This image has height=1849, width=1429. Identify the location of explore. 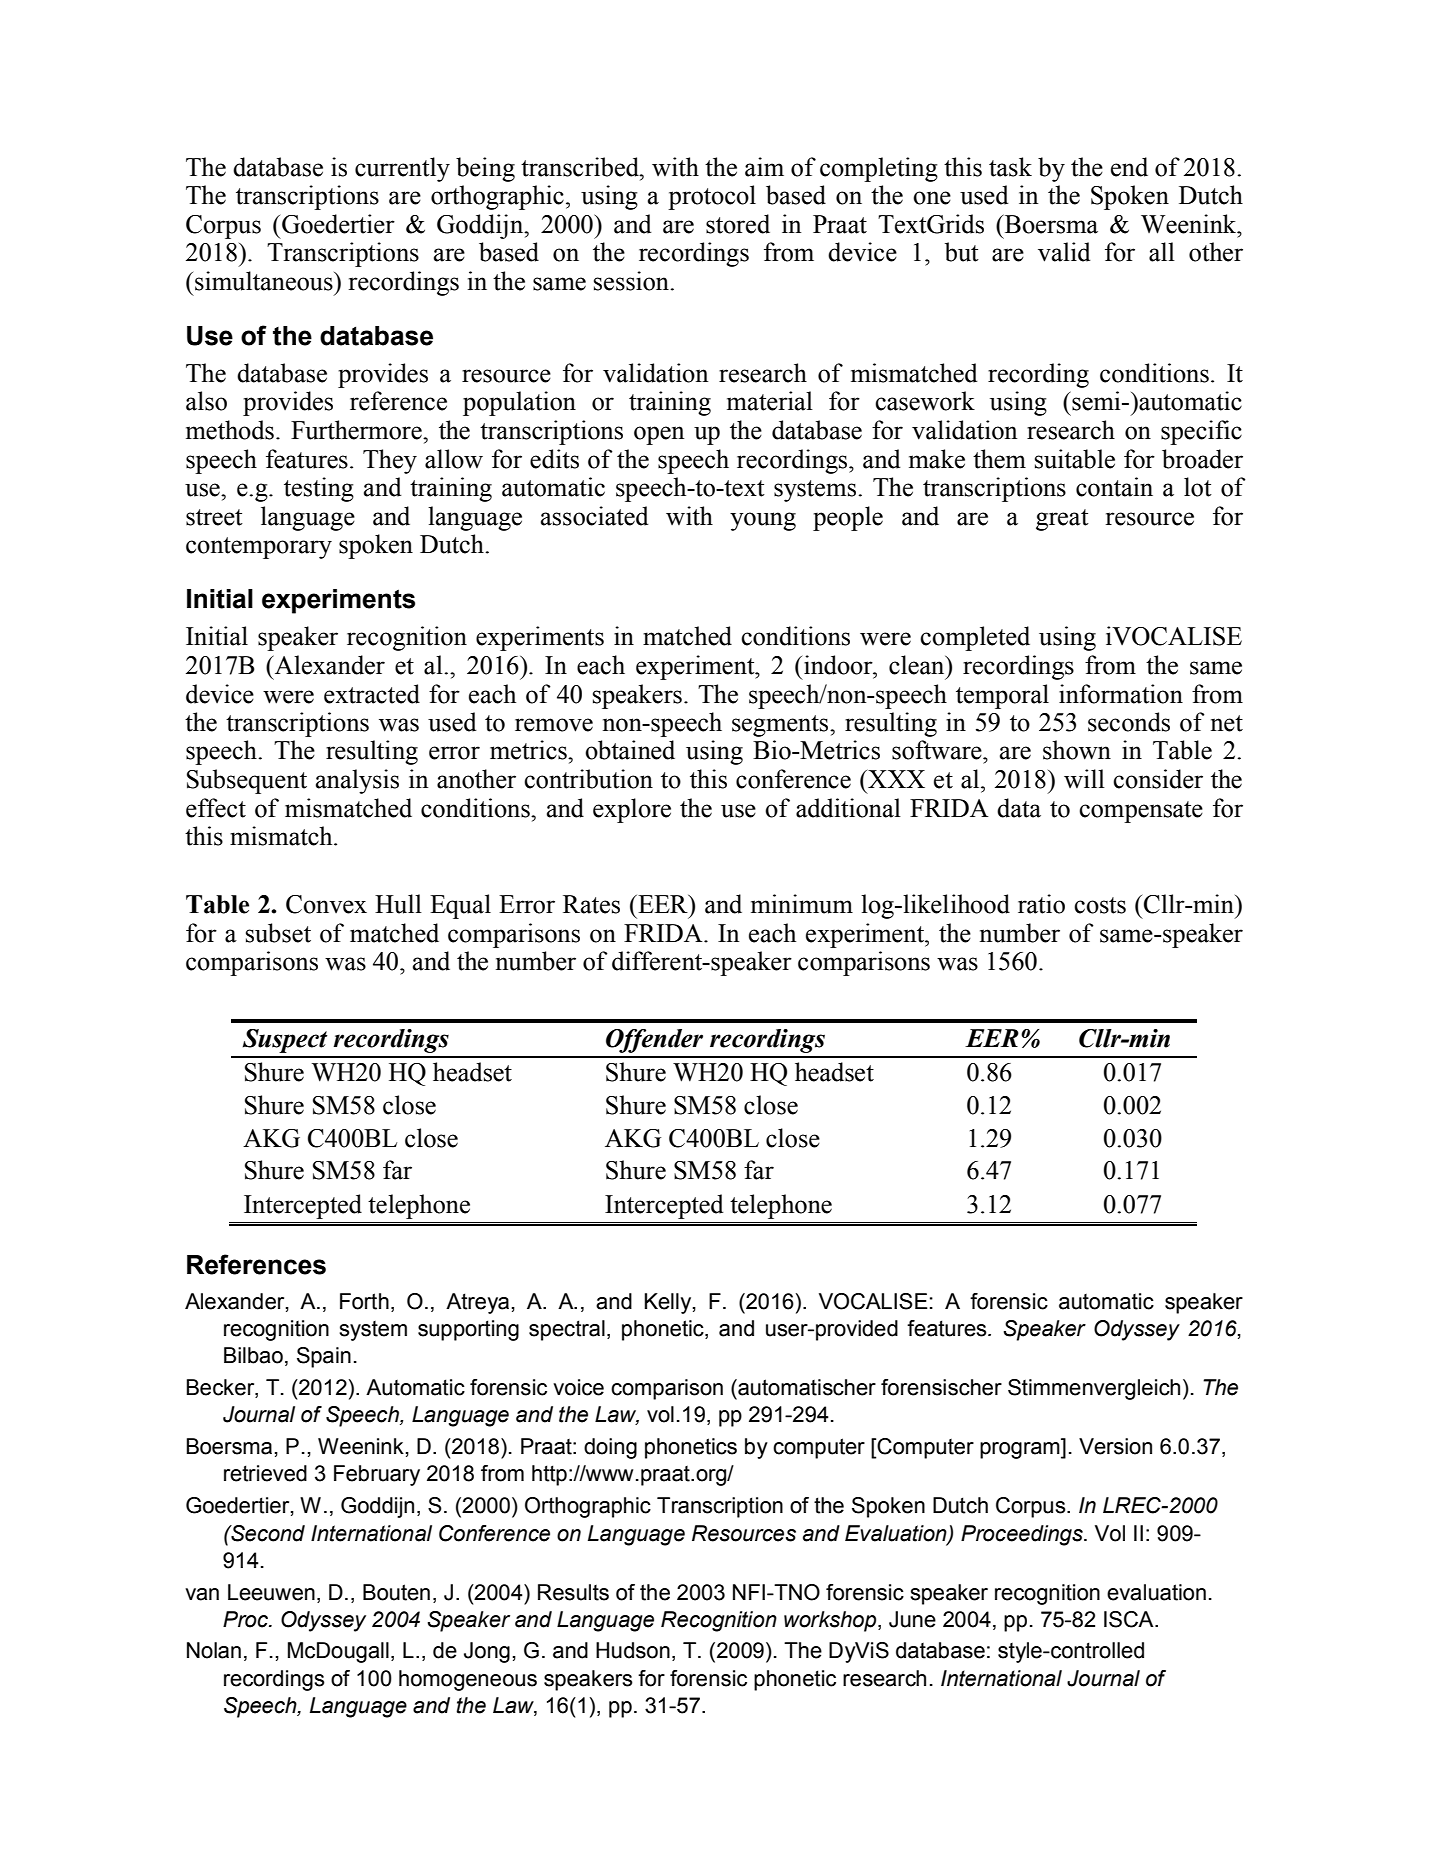
(632, 810).
